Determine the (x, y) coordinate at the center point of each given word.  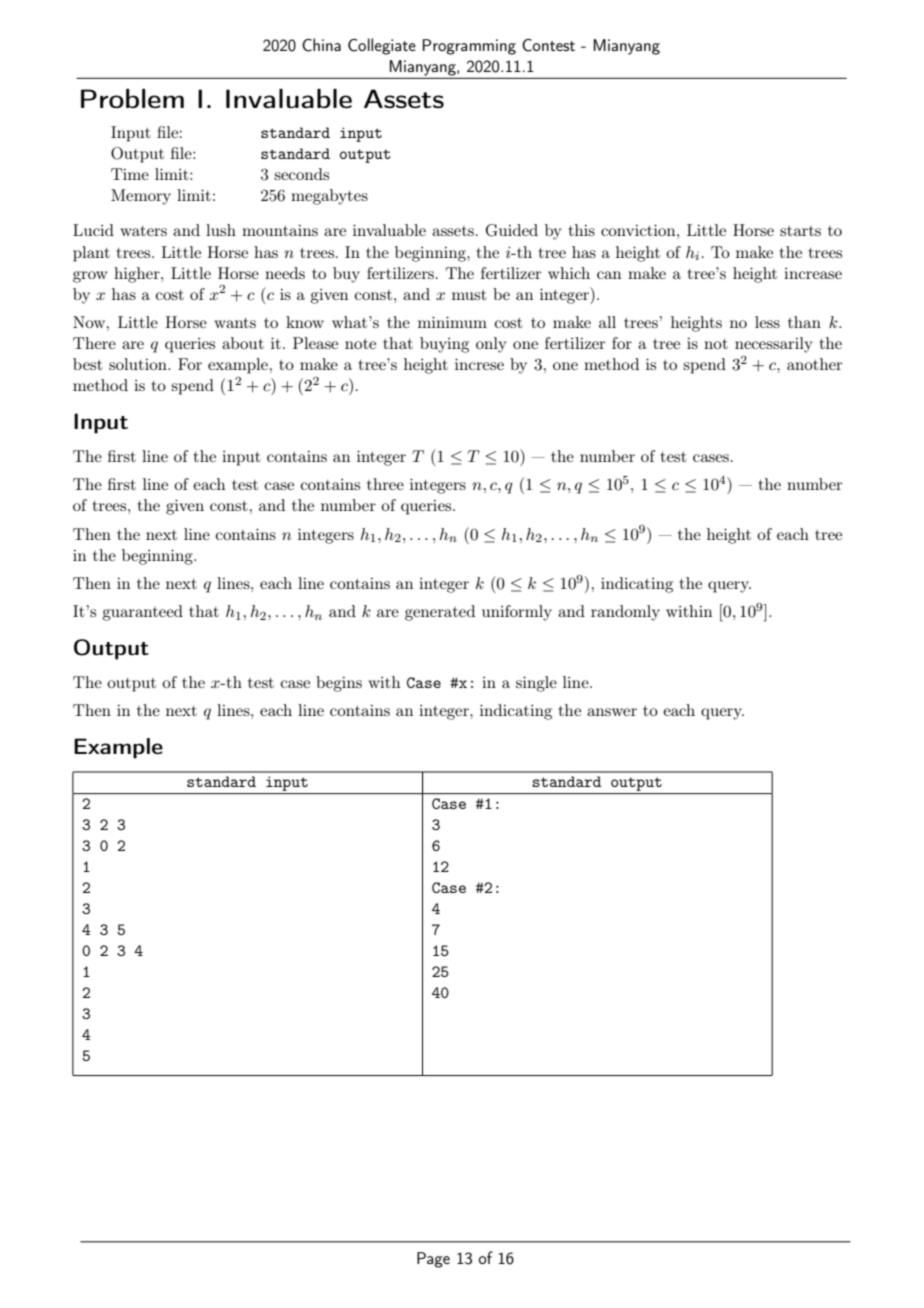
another (814, 364)
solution (139, 364)
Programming (469, 47)
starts (800, 231)
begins (339, 684)
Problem (132, 99)
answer (612, 712)
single (536, 684)
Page (433, 1260)
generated (440, 613)
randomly (625, 613)
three (385, 484)
